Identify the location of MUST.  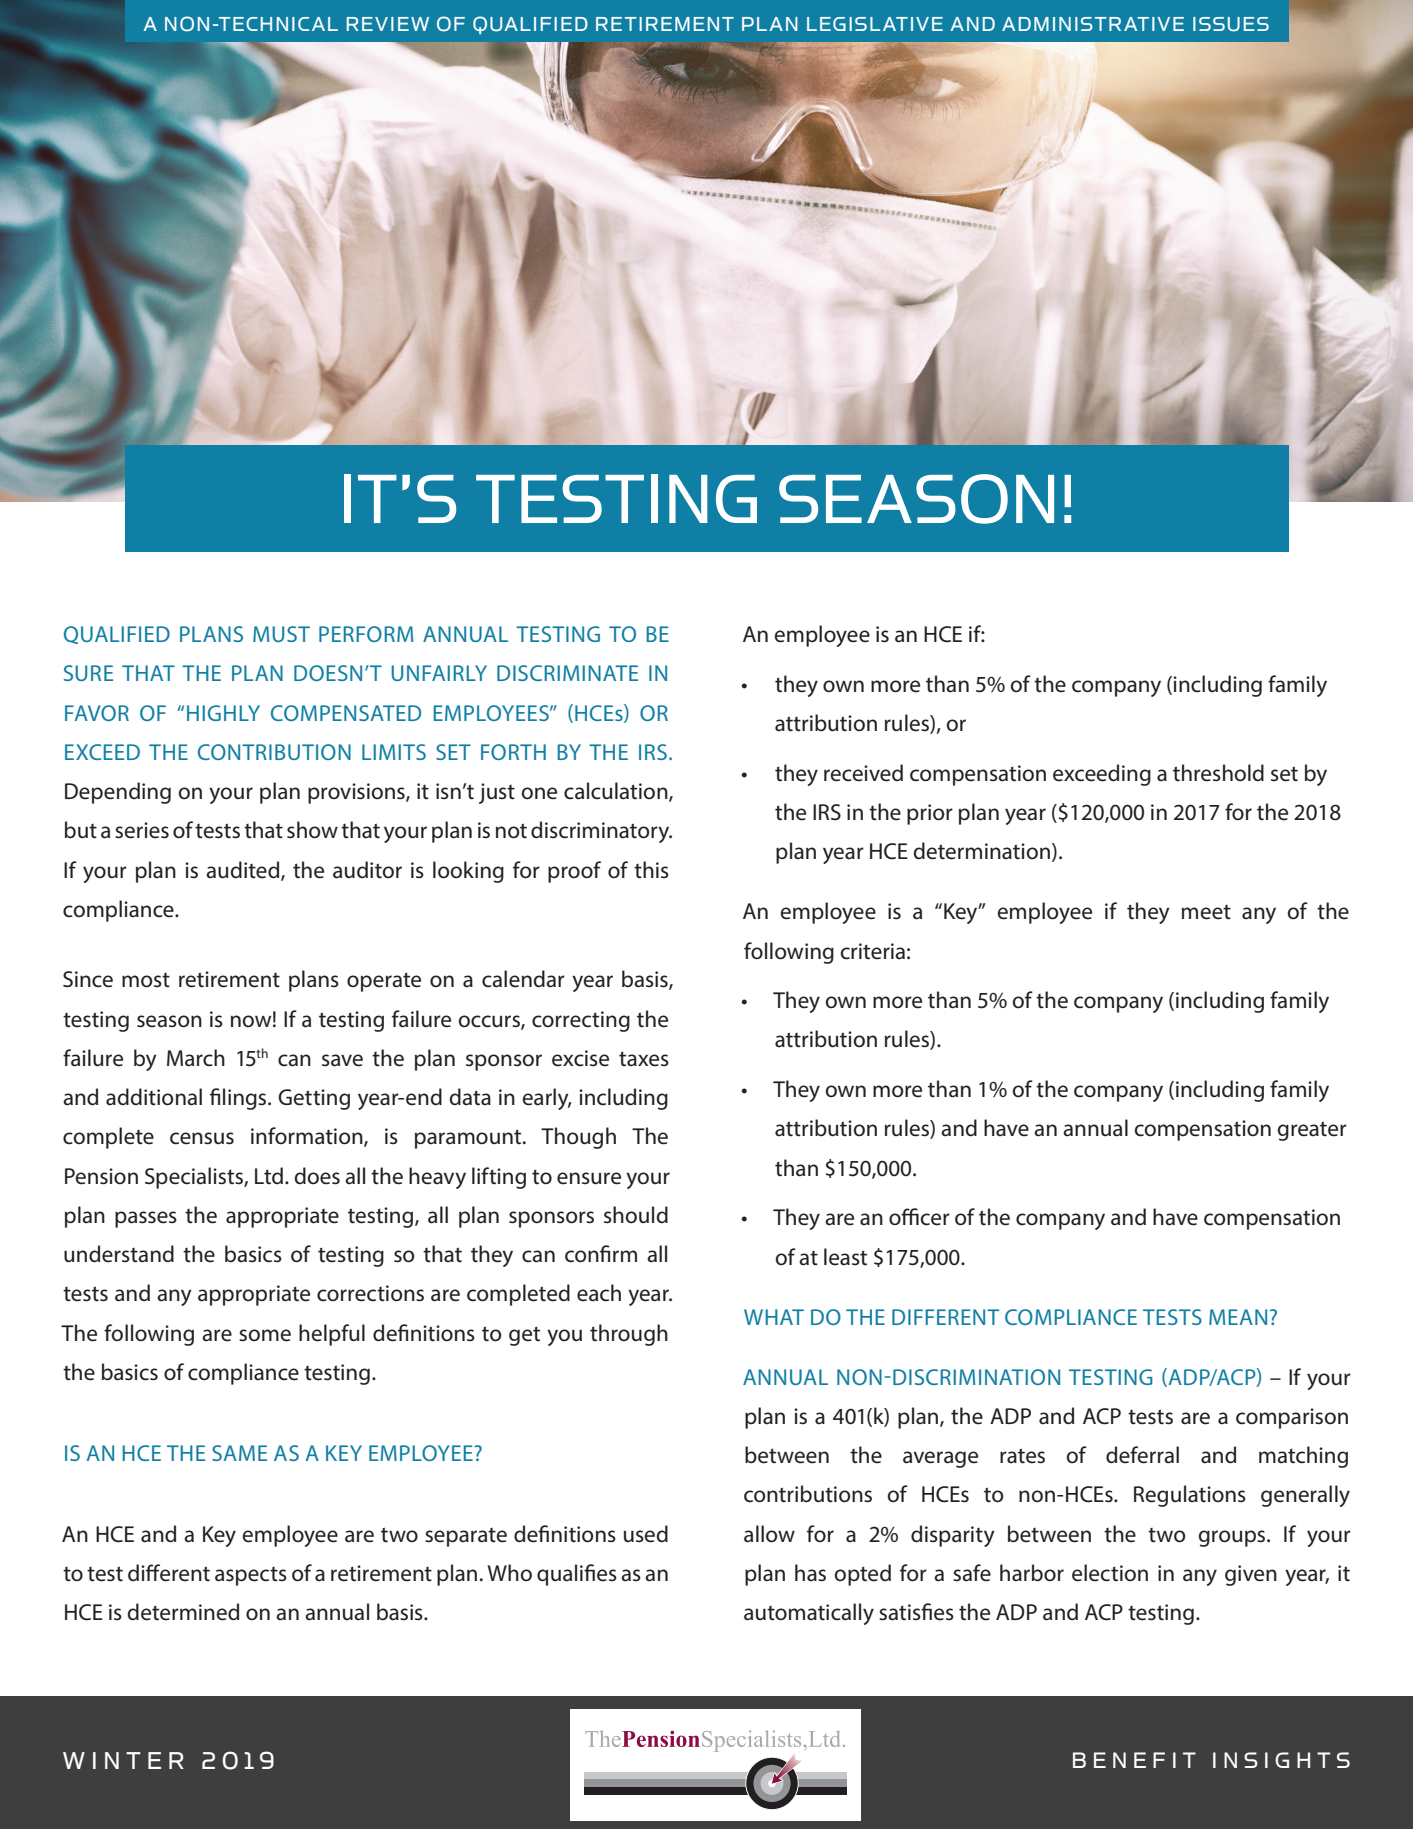
(281, 634).
